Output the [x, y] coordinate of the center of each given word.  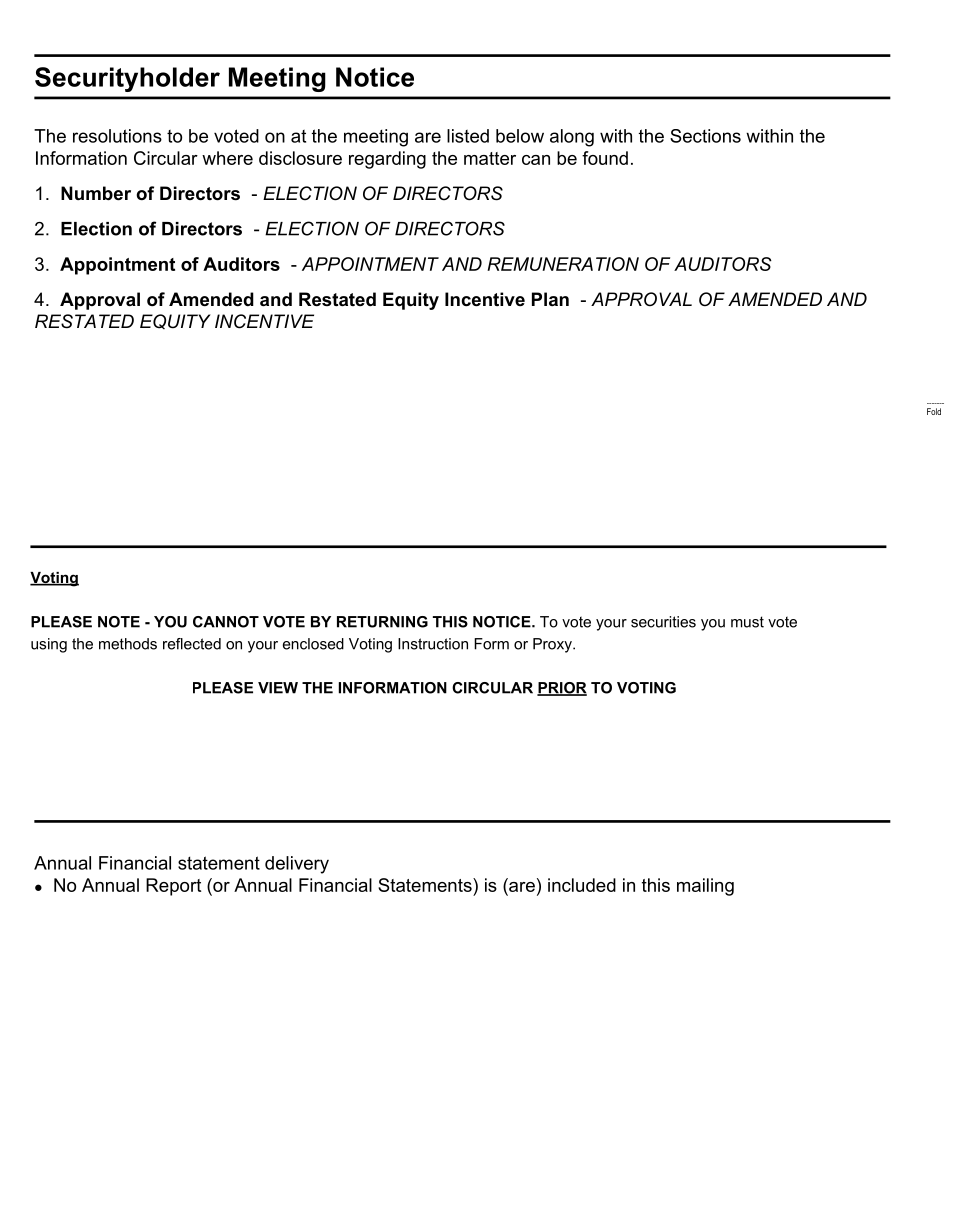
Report [173, 887]
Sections [705, 136]
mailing [705, 887]
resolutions [117, 136]
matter [490, 158]
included [582, 885]
